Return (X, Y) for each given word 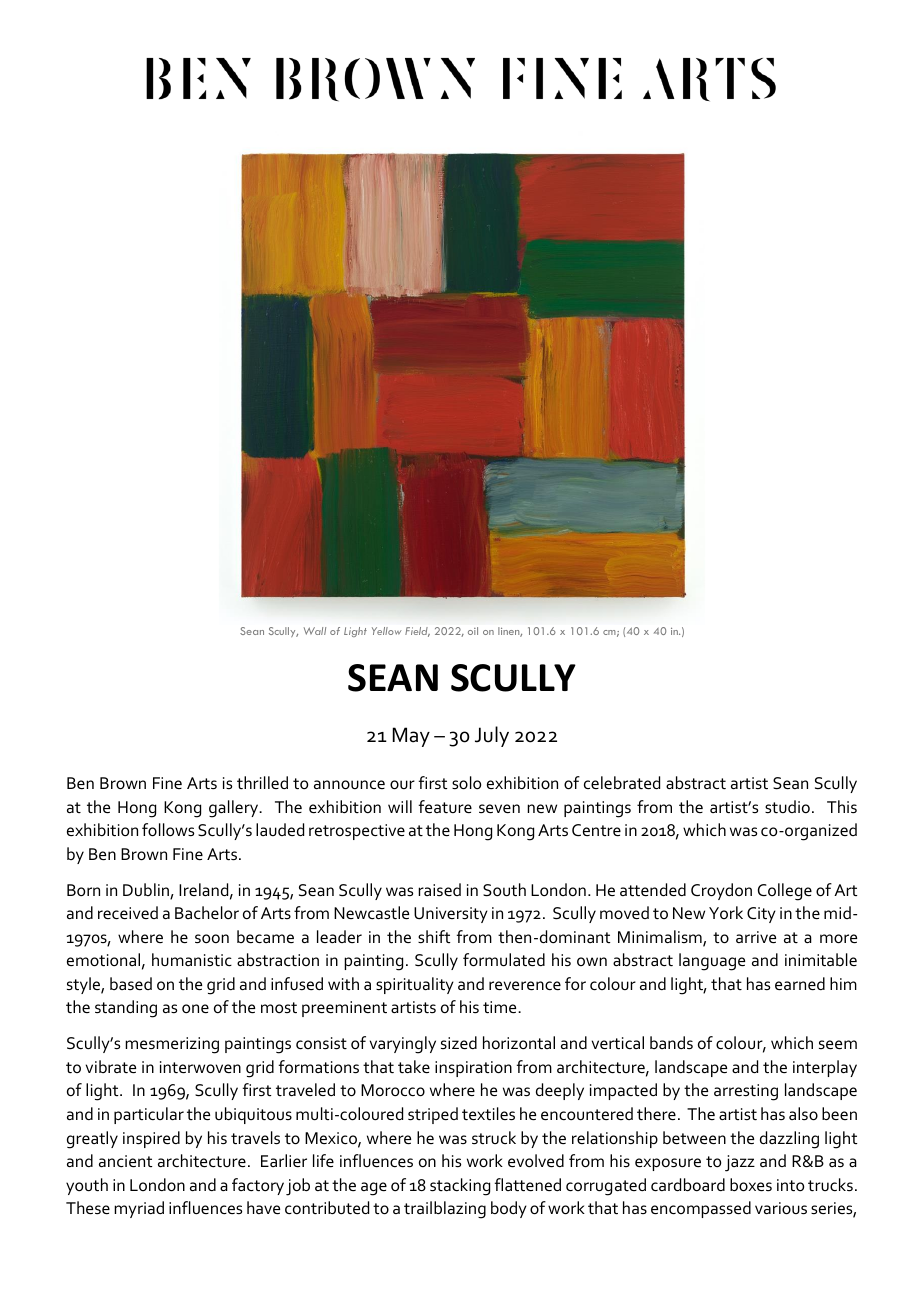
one (195, 1009)
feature (445, 807)
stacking (460, 1187)
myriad (139, 1209)
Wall (315, 631)
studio (787, 807)
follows (168, 830)
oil (473, 631)
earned (800, 984)
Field (417, 632)
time (501, 1007)
